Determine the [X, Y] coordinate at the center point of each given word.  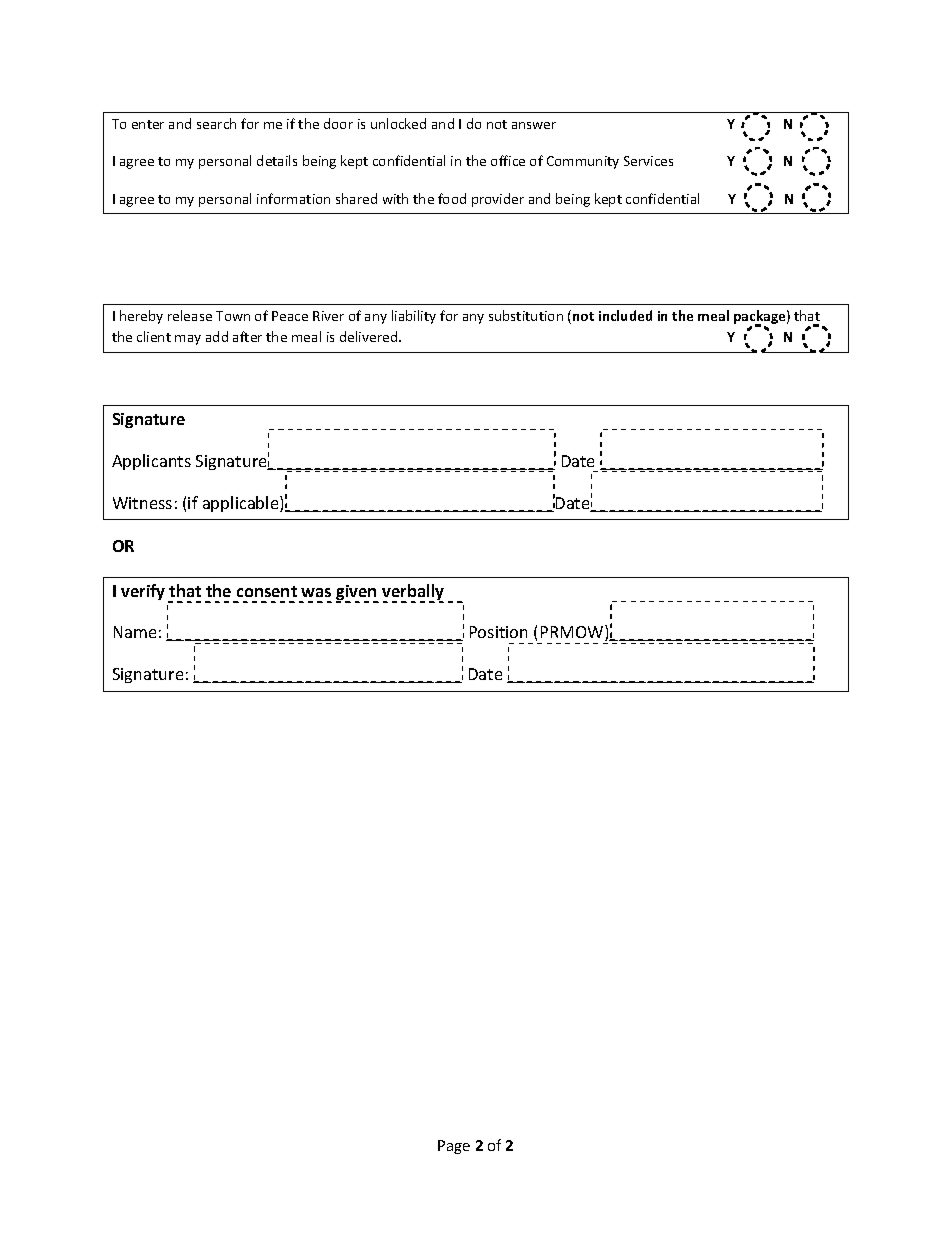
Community [583, 162]
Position [498, 632]
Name [135, 632]
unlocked [398, 123]
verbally [413, 593]
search [216, 123]
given [357, 594]
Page [454, 1147]
